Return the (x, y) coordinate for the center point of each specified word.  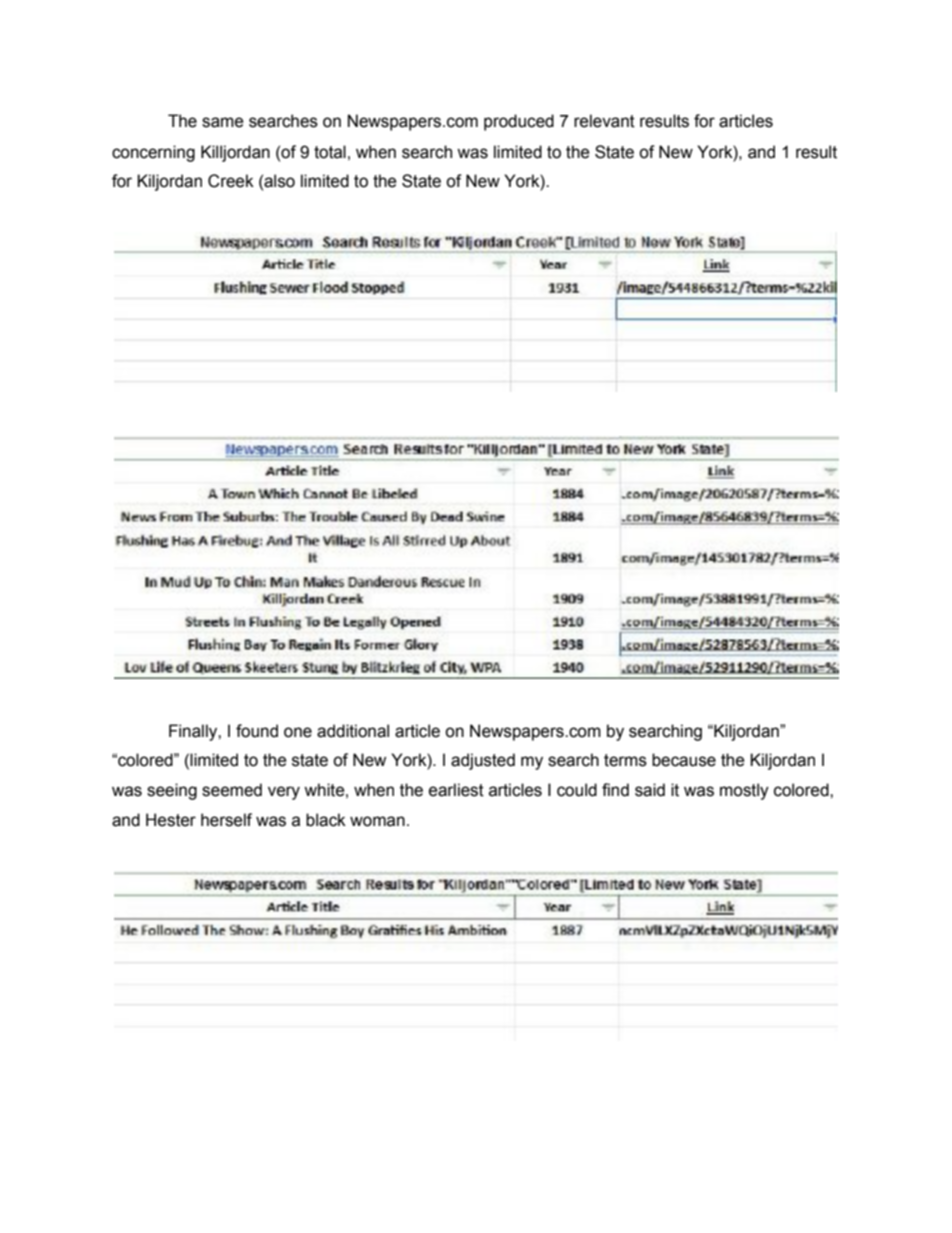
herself (226, 820)
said (650, 790)
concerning (153, 153)
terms (625, 760)
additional (353, 731)
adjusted (483, 761)
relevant (604, 121)
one (298, 732)
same (223, 122)
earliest (456, 790)
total (330, 152)
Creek (231, 181)
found (257, 731)
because (684, 760)
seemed (232, 790)
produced (519, 122)
